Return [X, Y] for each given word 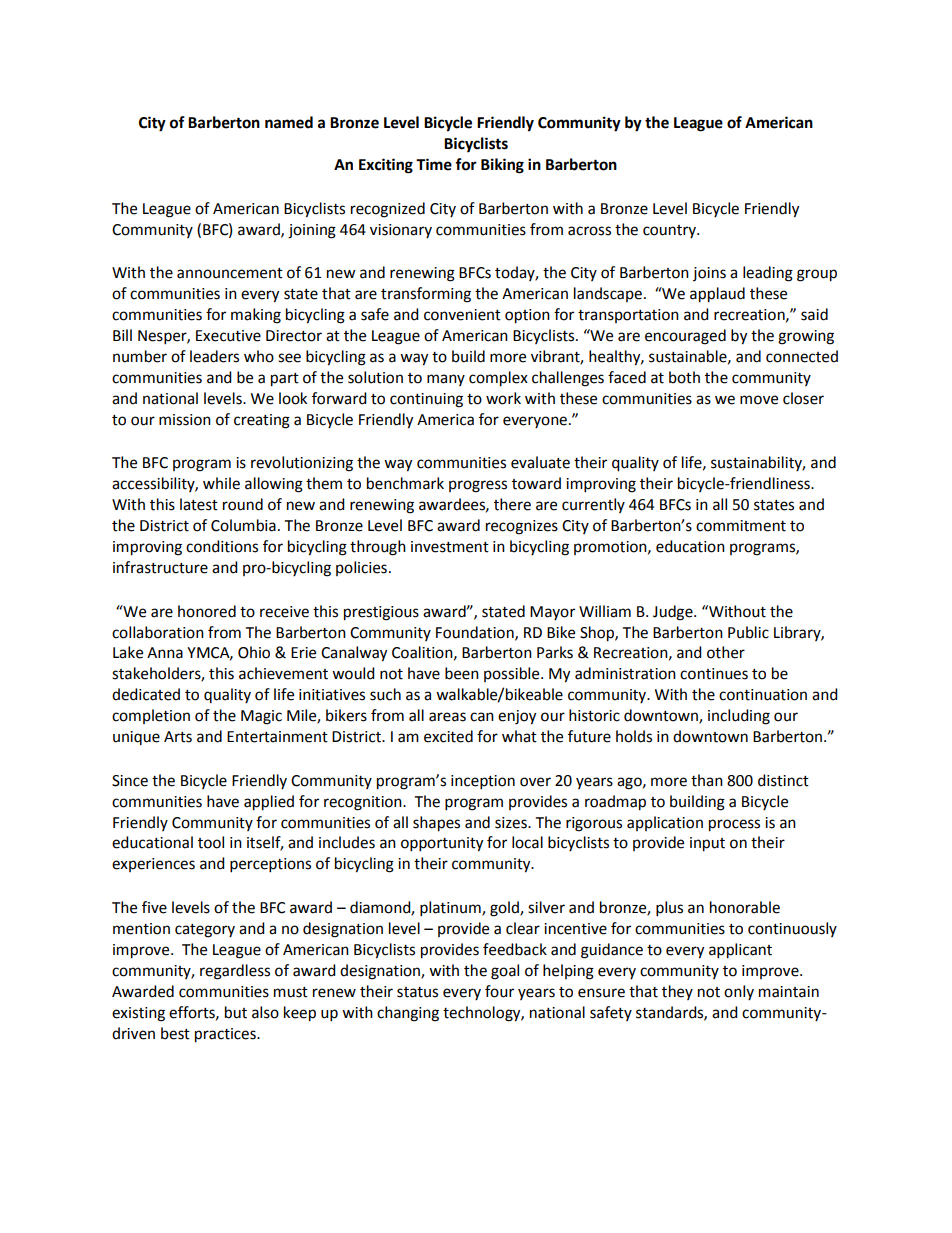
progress [478, 486]
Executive [228, 336]
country [670, 231]
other [726, 652]
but [236, 1012]
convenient [462, 315]
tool [211, 842]
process [734, 825]
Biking [502, 166]
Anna [165, 653]
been [462, 673]
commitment [741, 526]
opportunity [442, 844]
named [289, 122]
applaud [717, 295]
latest [199, 504]
